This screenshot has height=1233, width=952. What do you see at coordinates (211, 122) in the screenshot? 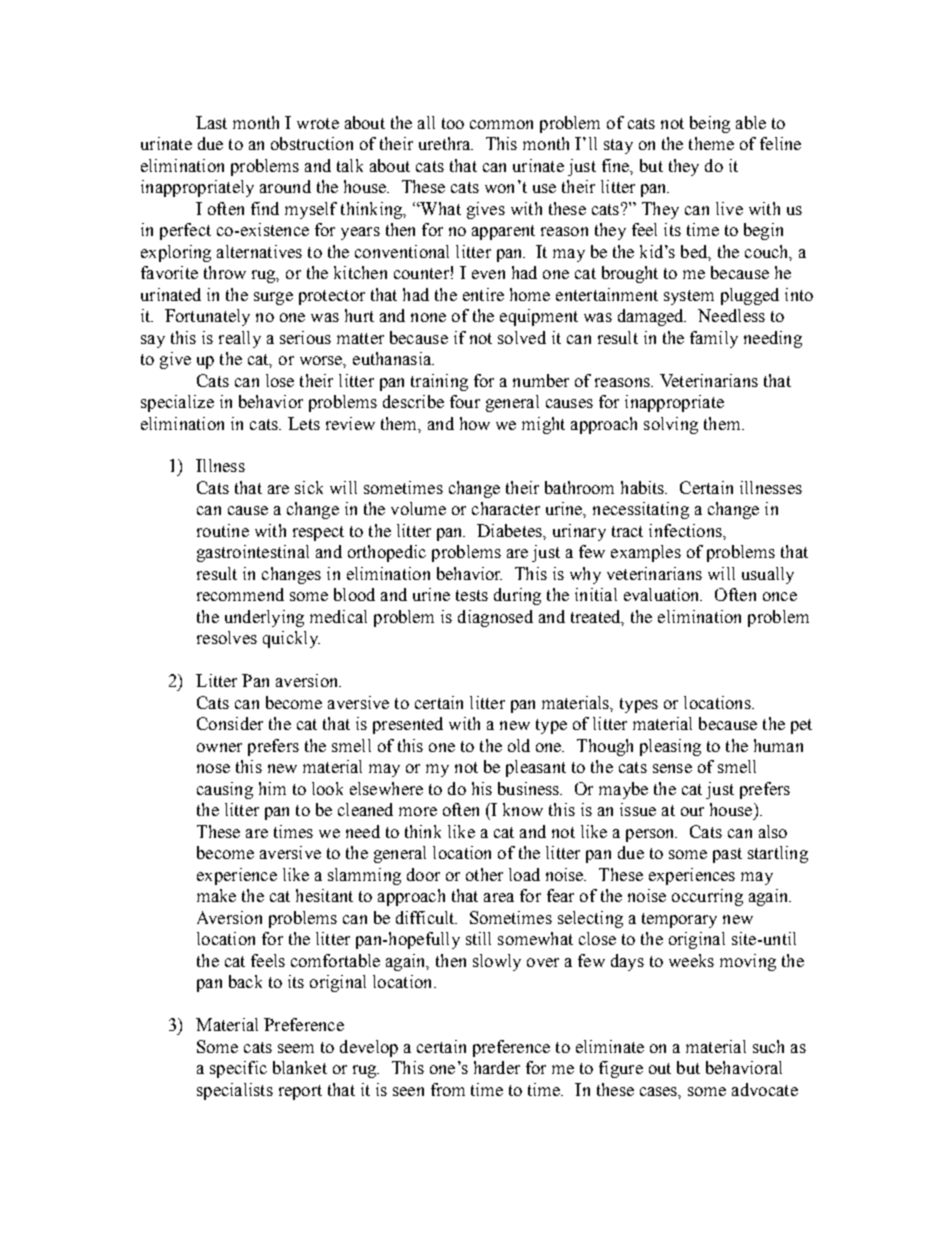
I see `Last` at bounding box center [211, 122].
